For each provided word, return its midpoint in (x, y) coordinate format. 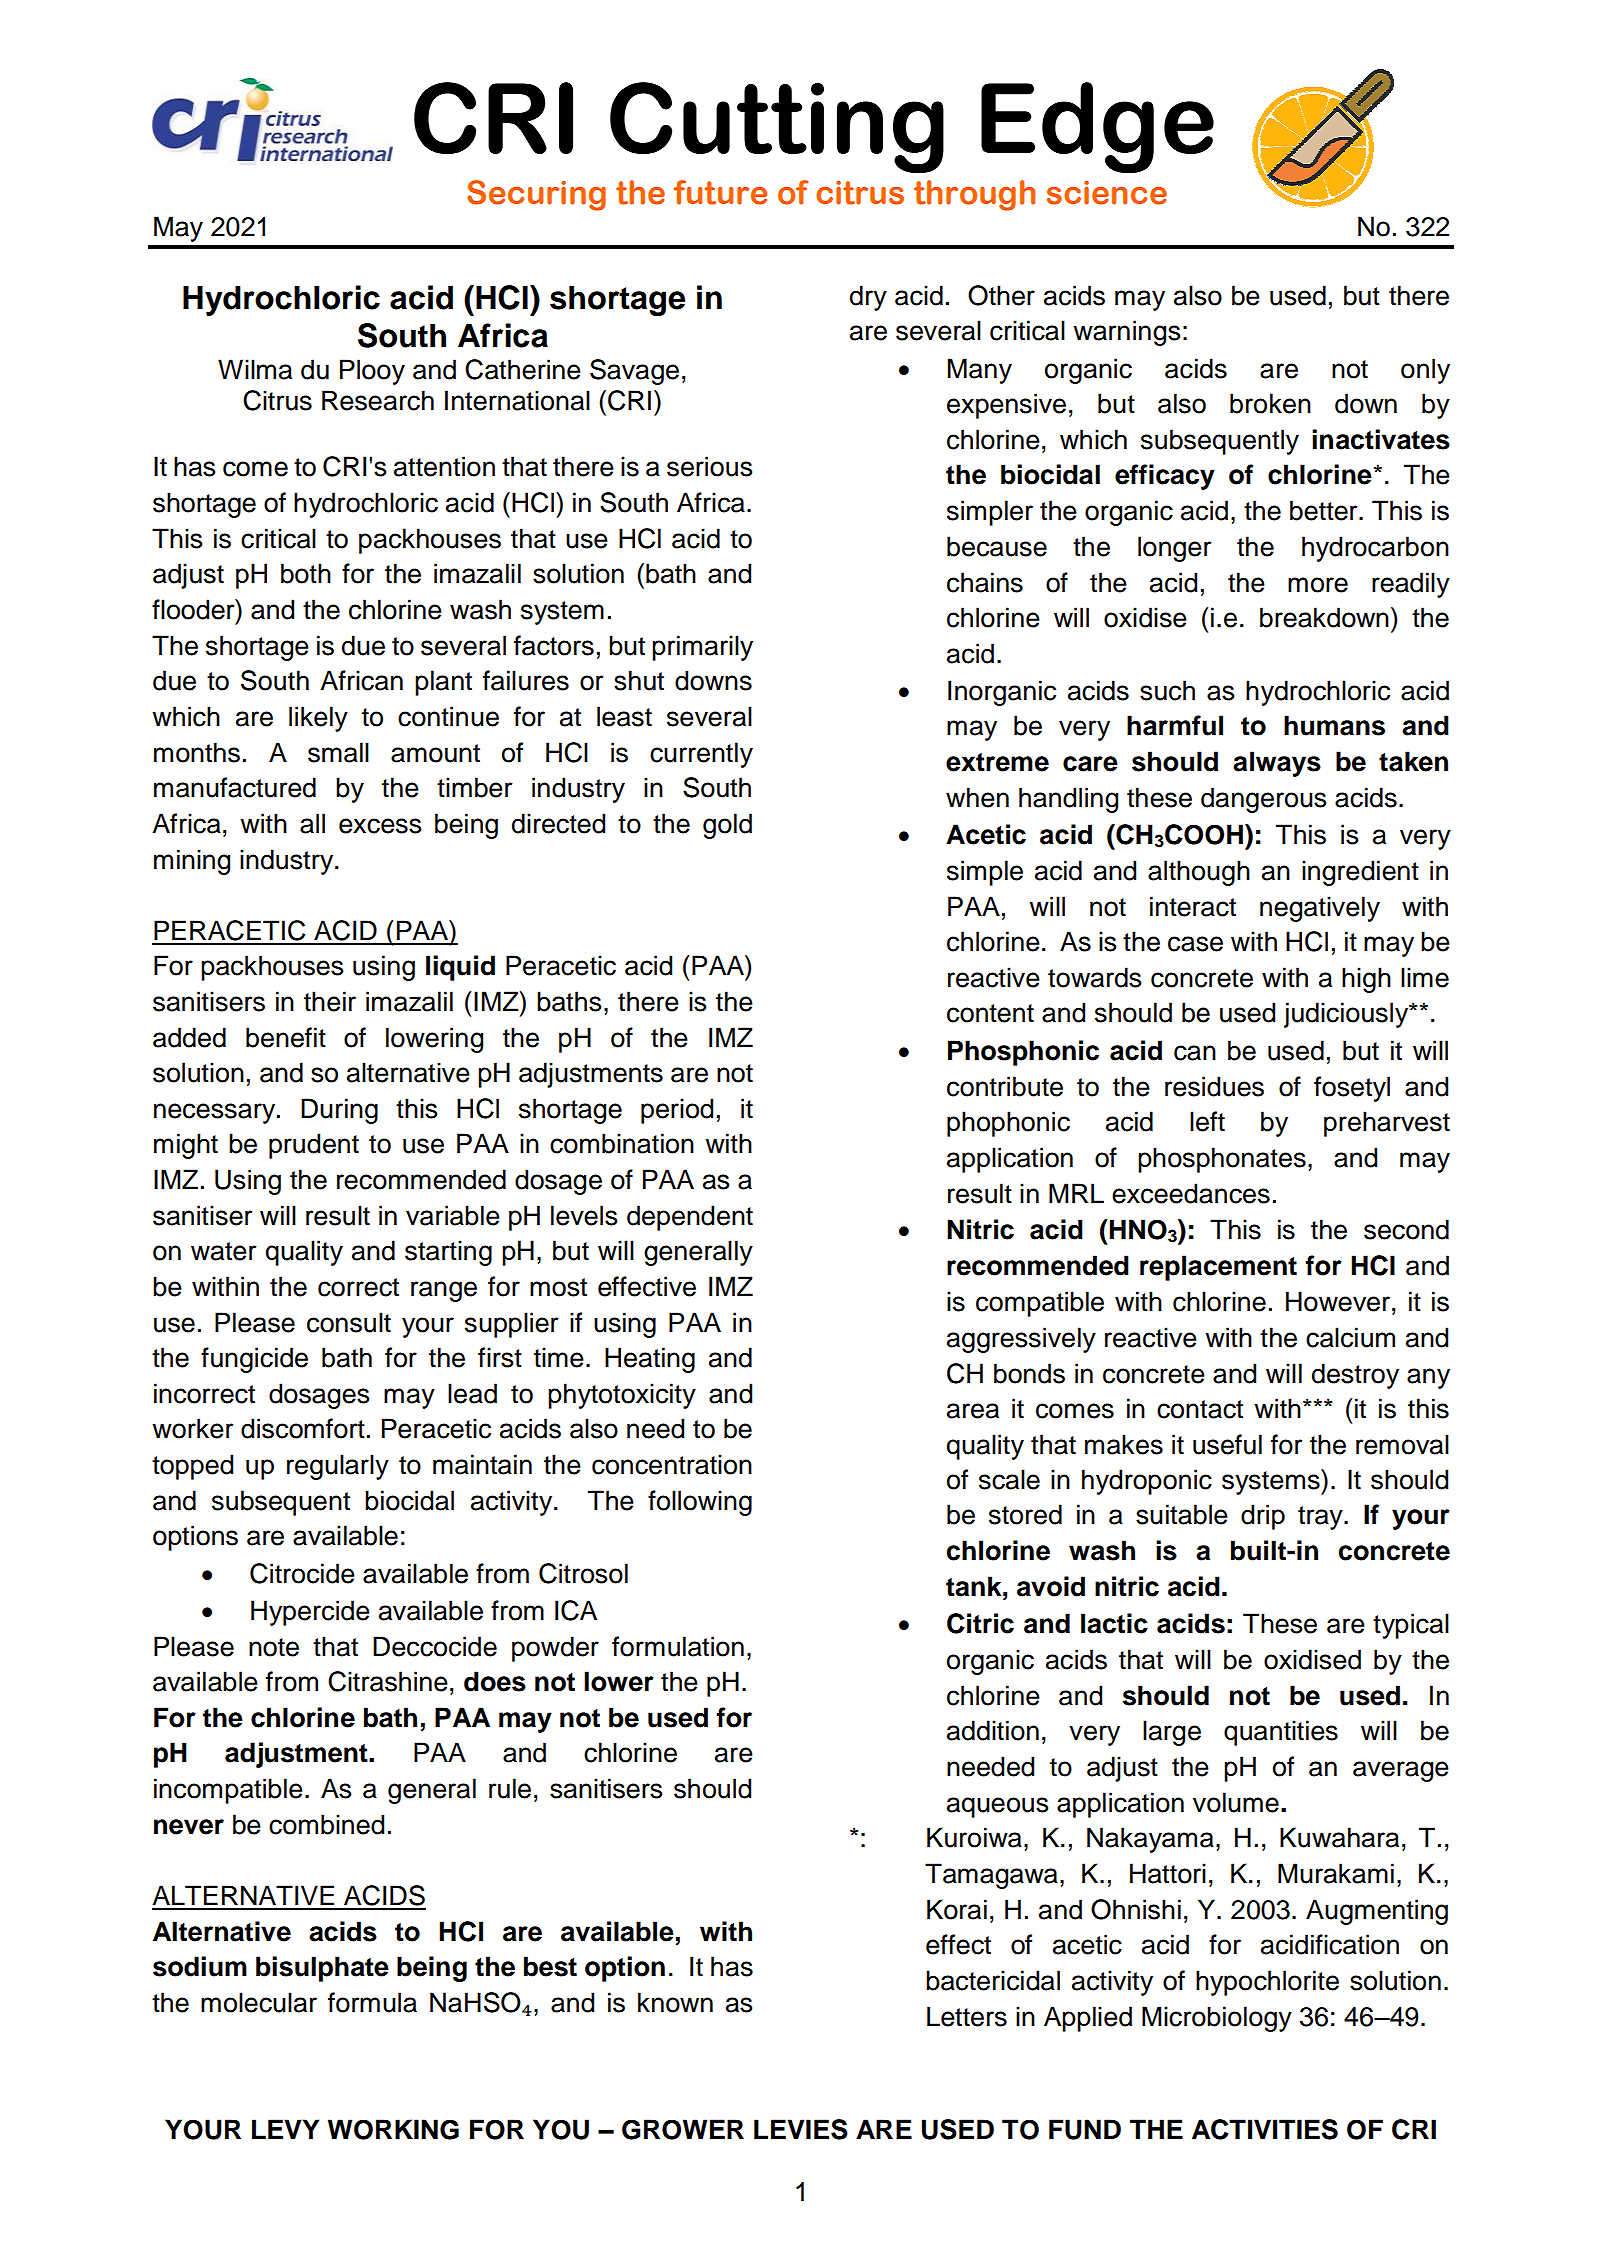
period (677, 1111)
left (1207, 1121)
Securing (536, 195)
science (1107, 193)
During (339, 1111)
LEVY (286, 2129)
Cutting (777, 128)
